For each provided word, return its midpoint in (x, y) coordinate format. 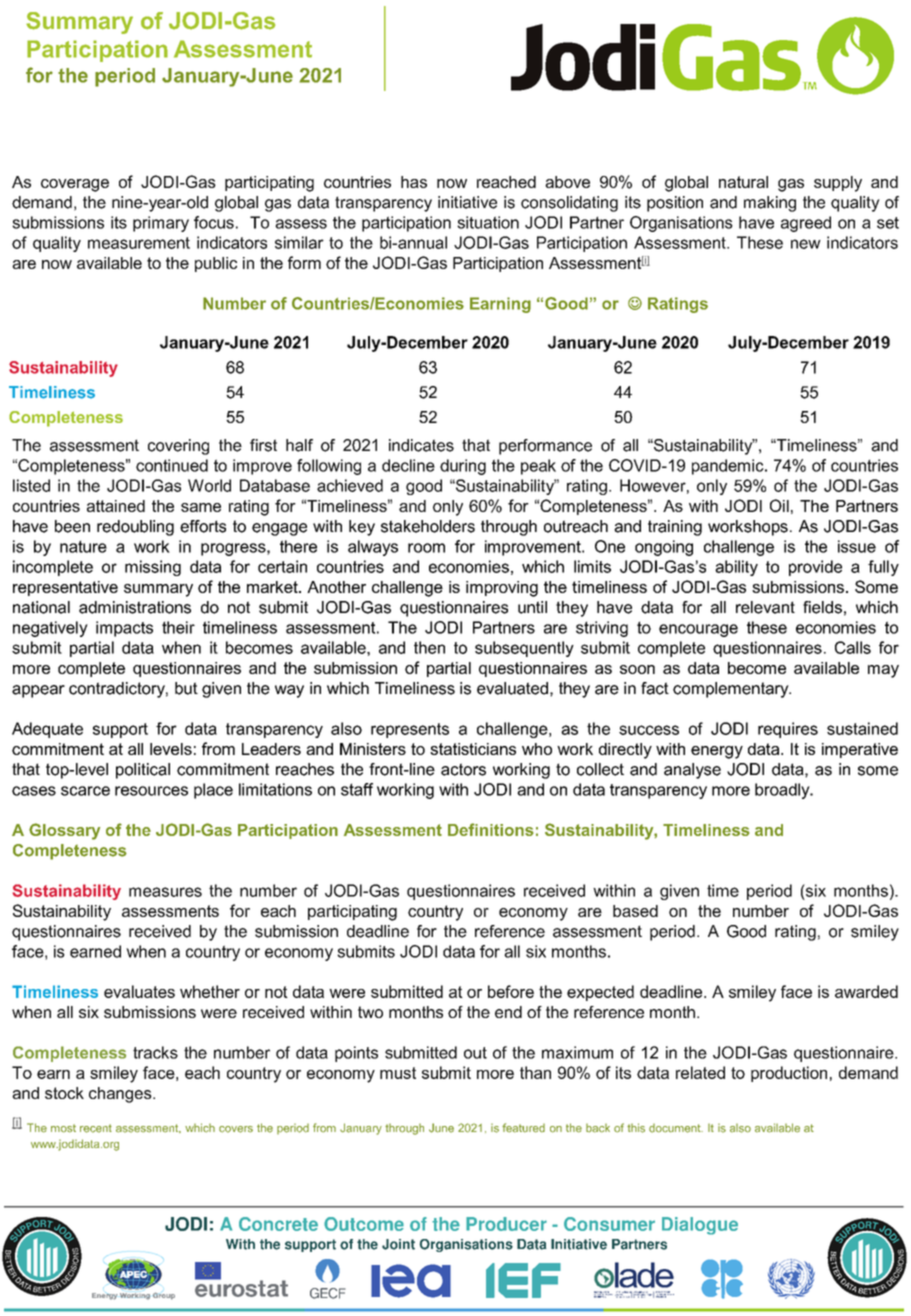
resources (151, 791)
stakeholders (428, 526)
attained (116, 506)
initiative (467, 202)
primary (161, 224)
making (770, 204)
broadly (783, 791)
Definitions (491, 829)
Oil (779, 505)
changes (121, 1095)
